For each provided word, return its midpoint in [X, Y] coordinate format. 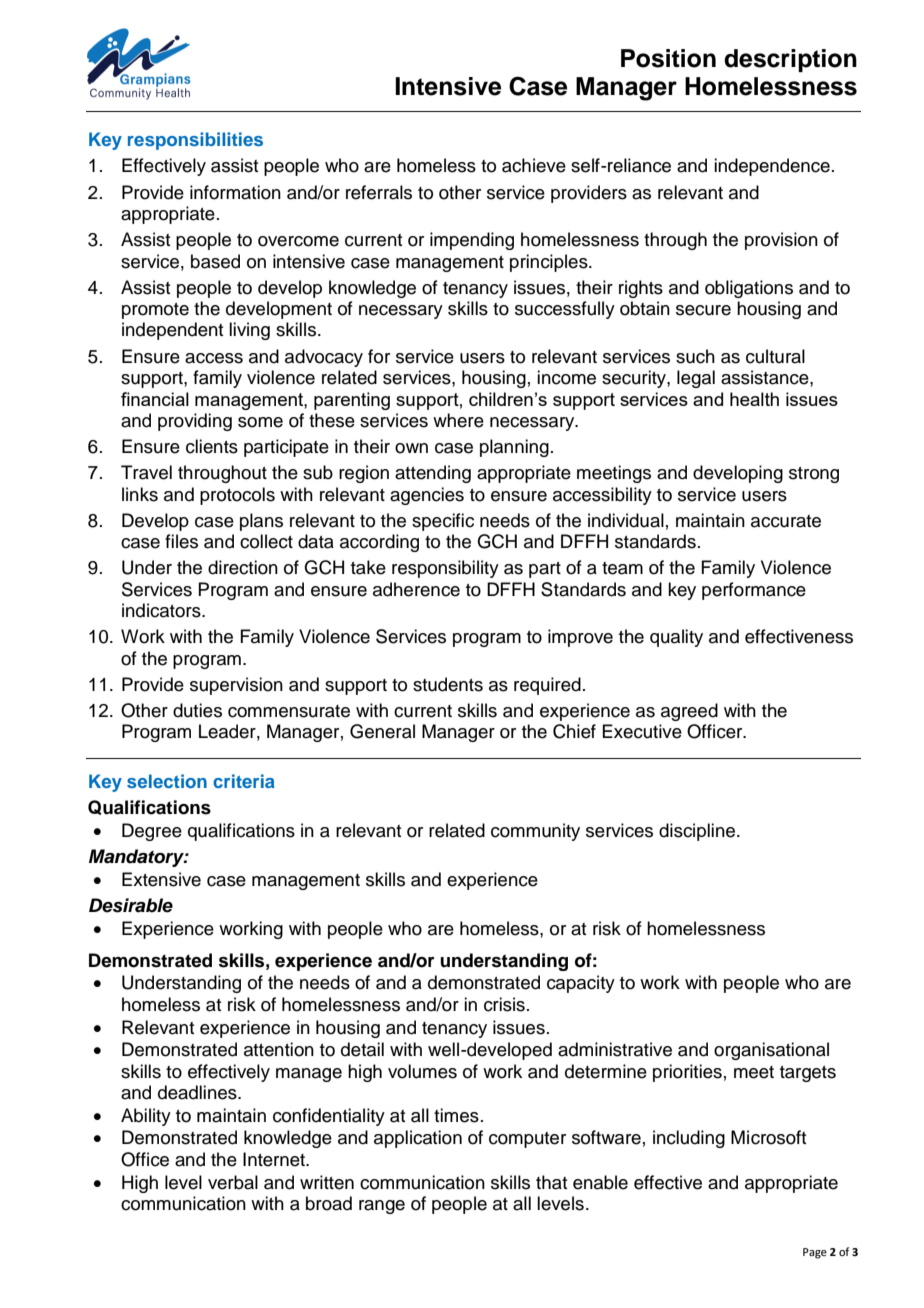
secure [703, 310]
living [249, 331]
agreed [689, 712]
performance [754, 591]
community [535, 832]
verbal [233, 1182]
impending [472, 241]
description [790, 60]
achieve [534, 165]
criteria [244, 781]
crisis [504, 1004]
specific [443, 522]
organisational [771, 1051]
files [181, 541]
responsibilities [195, 141]
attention [279, 1049]
